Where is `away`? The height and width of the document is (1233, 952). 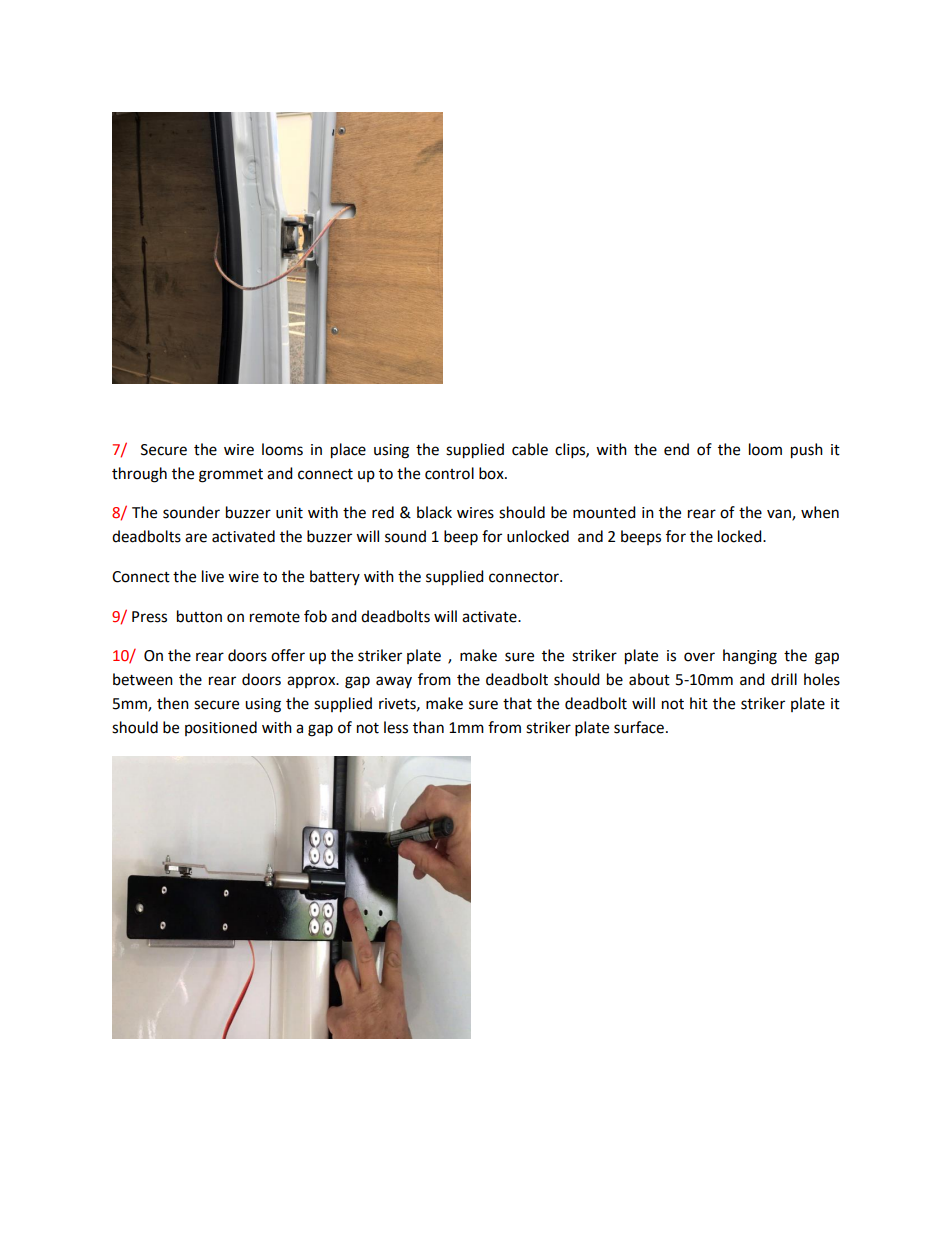
away is located at coordinates (394, 682).
